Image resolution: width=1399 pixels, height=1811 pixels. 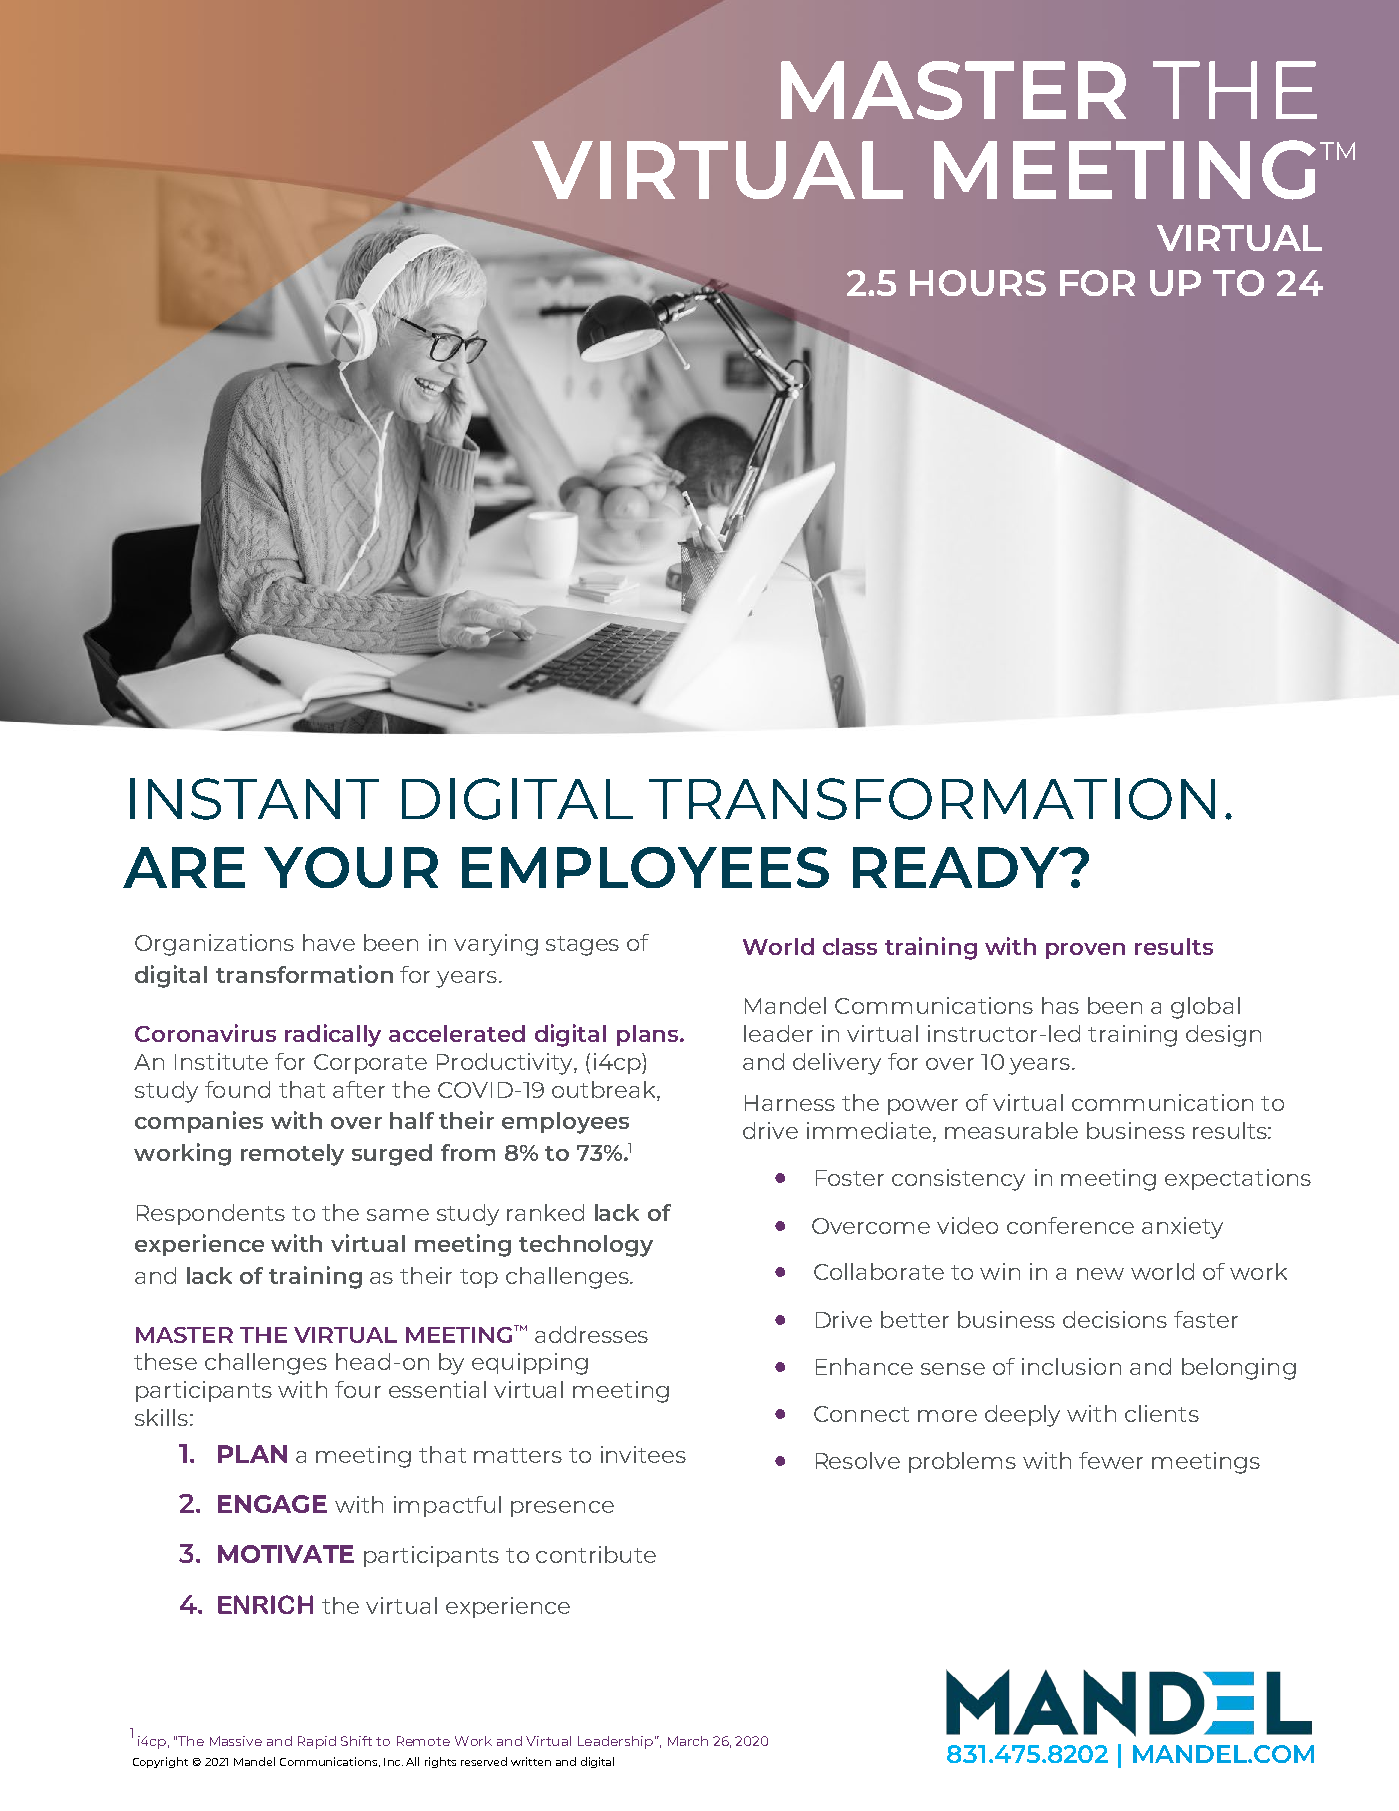 What do you see at coordinates (957, 867) in the screenshot?
I see `READY` at bounding box center [957, 867].
